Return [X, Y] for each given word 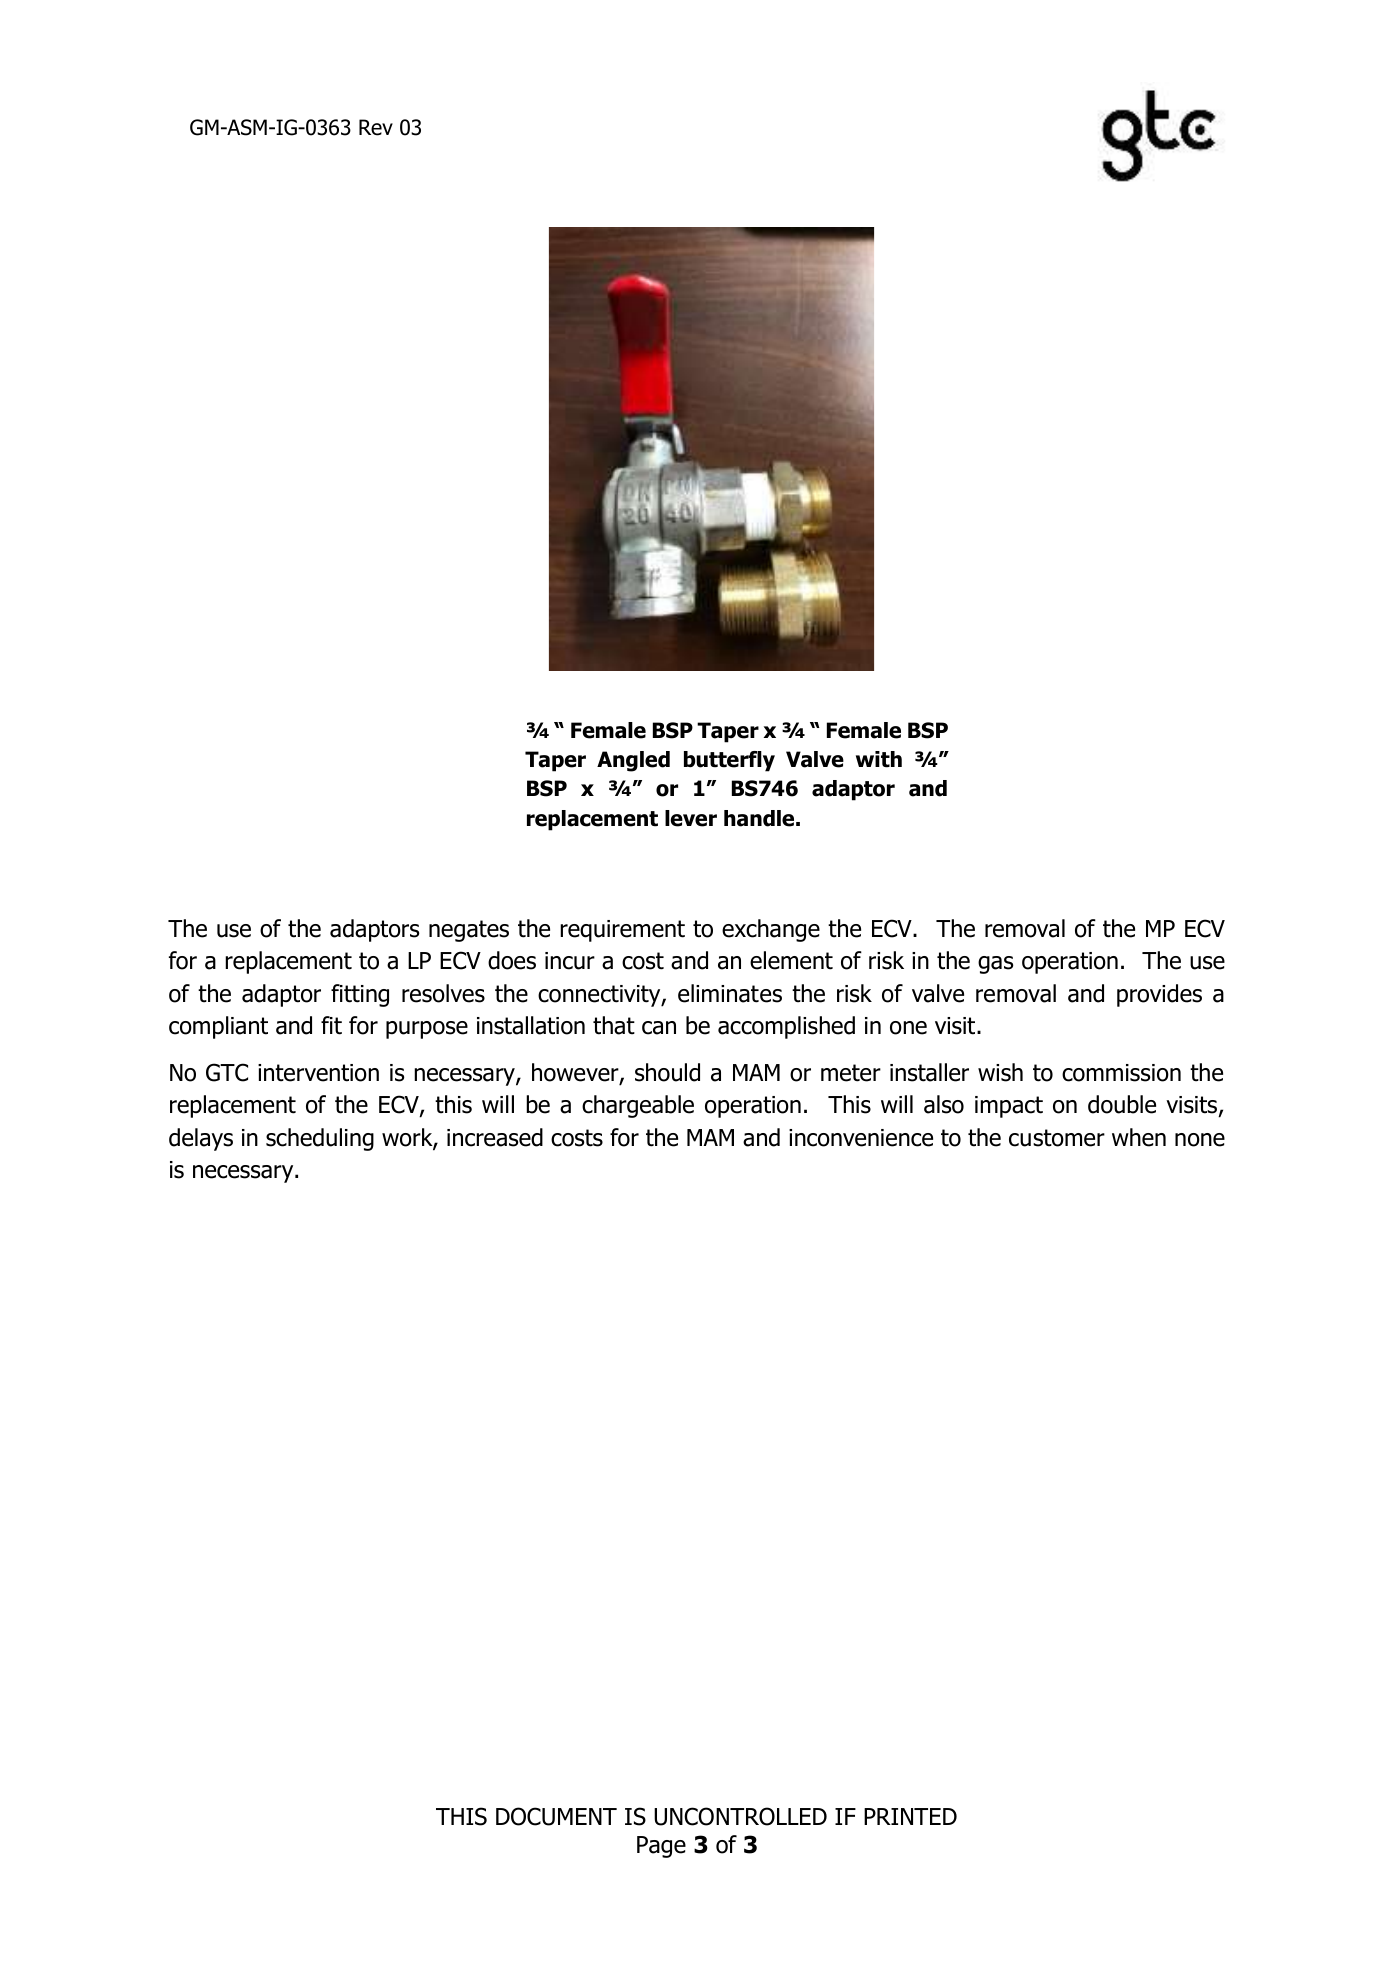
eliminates [730, 993]
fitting [360, 995]
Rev [376, 127]
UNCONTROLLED [740, 1816]
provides [1159, 995]
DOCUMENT [556, 1816]
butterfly [729, 761]
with [879, 759]
